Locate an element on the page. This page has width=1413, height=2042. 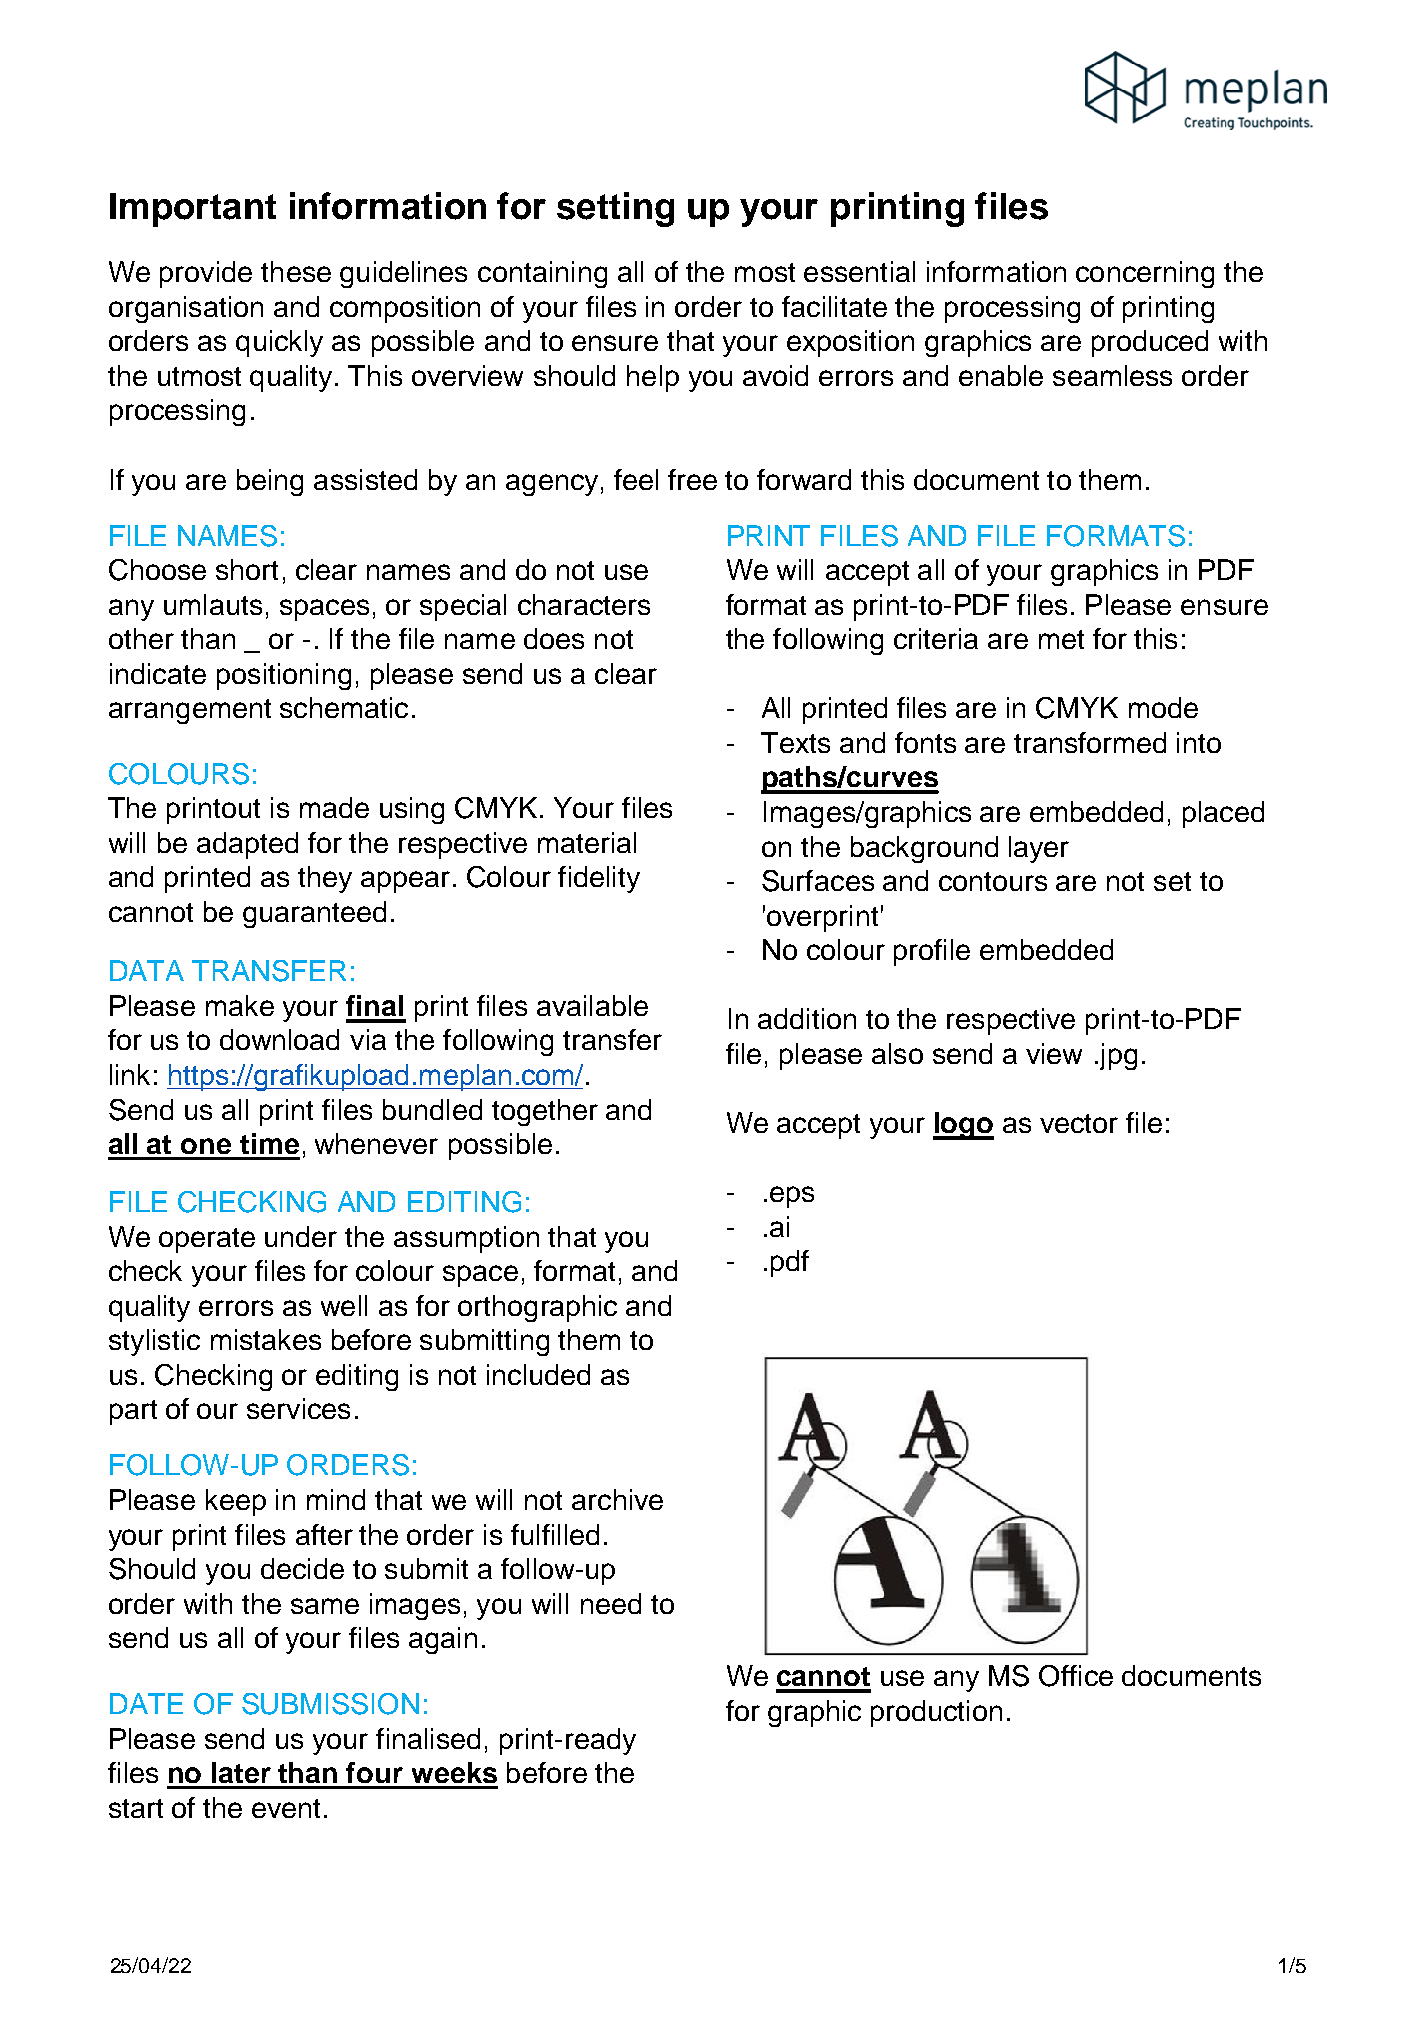
concerning is located at coordinates (1145, 274).
